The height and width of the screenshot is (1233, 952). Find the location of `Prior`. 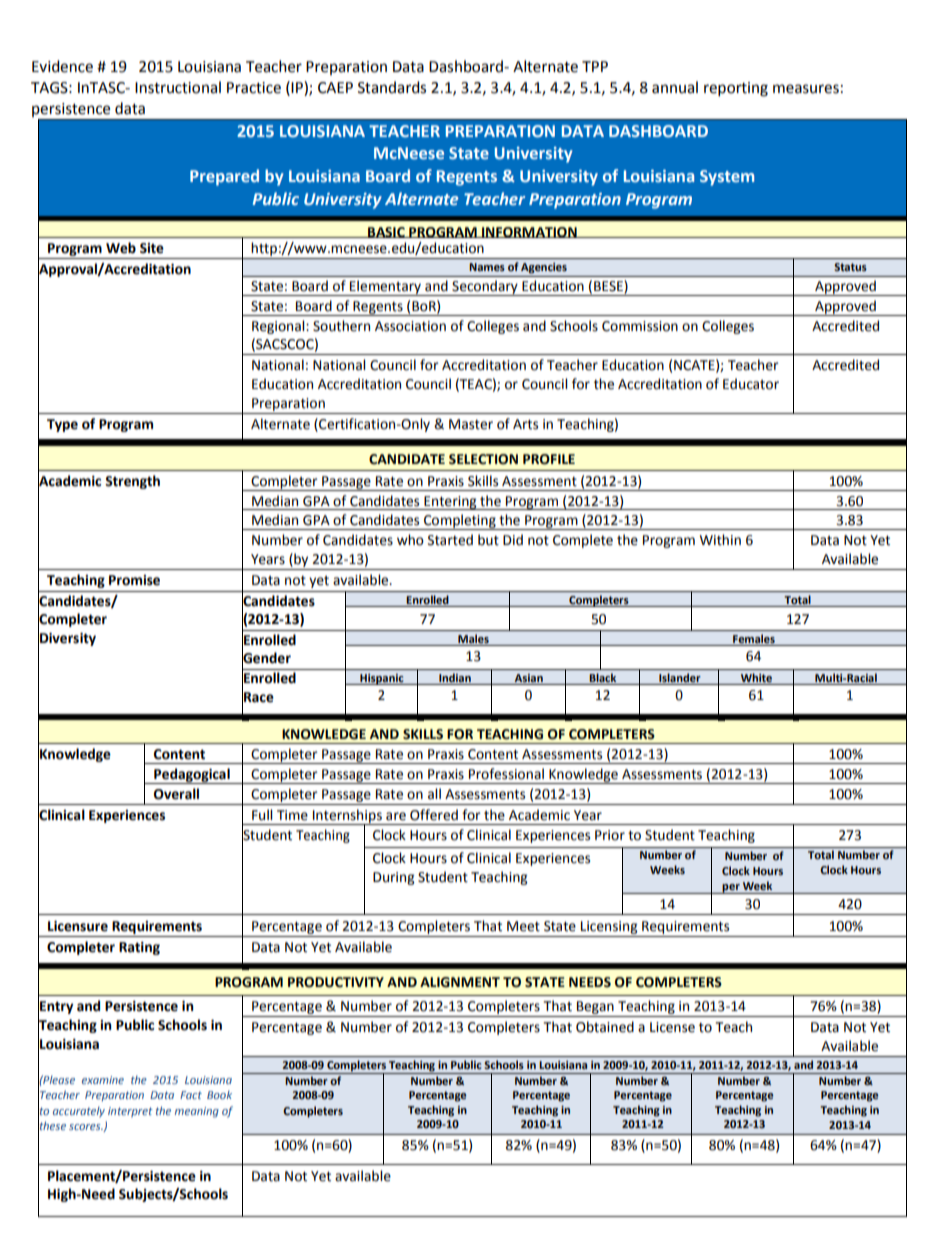

Prior is located at coordinates (610, 835).
